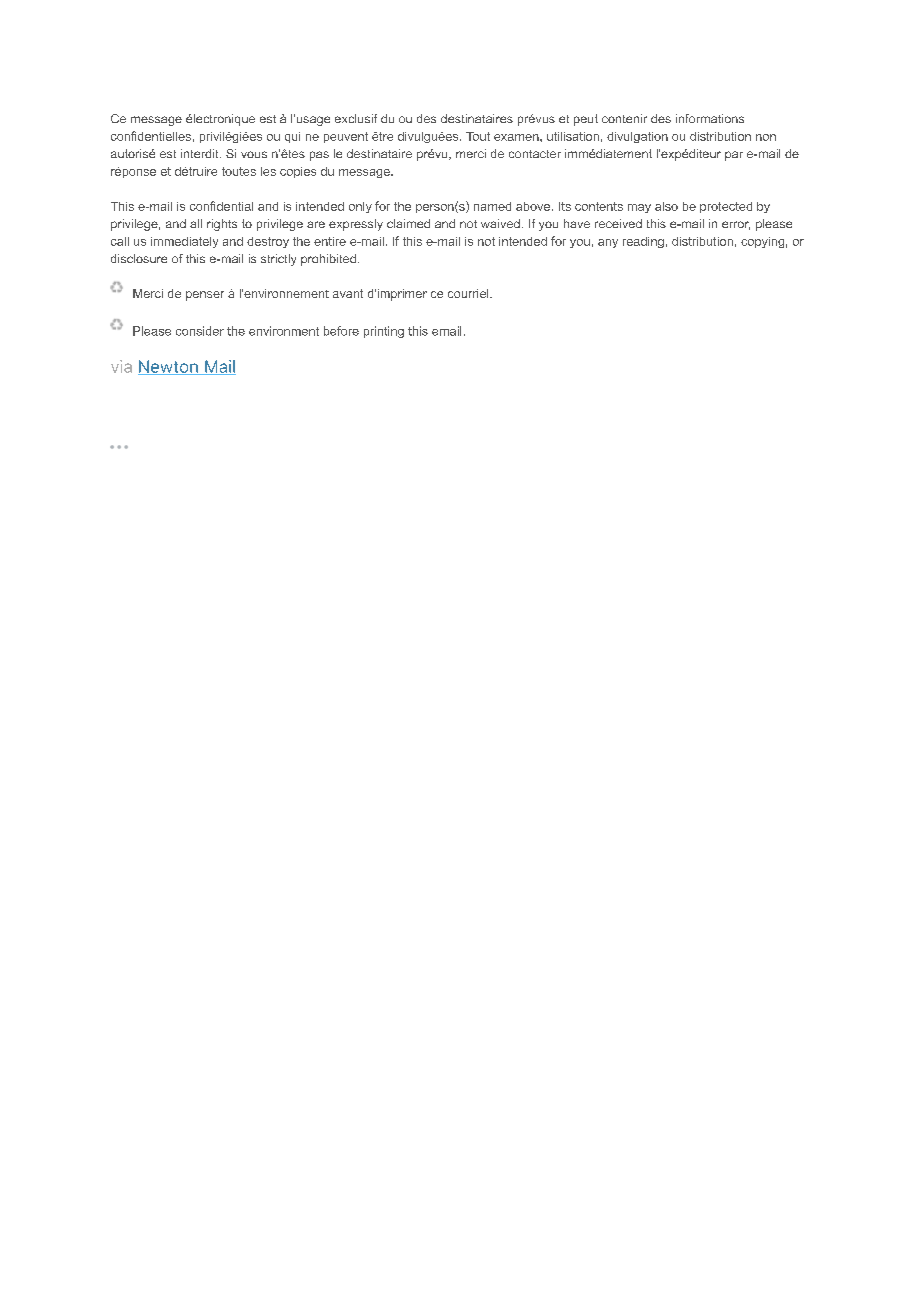  What do you see at coordinates (384, 332) in the page?
I see `printing` at bounding box center [384, 332].
